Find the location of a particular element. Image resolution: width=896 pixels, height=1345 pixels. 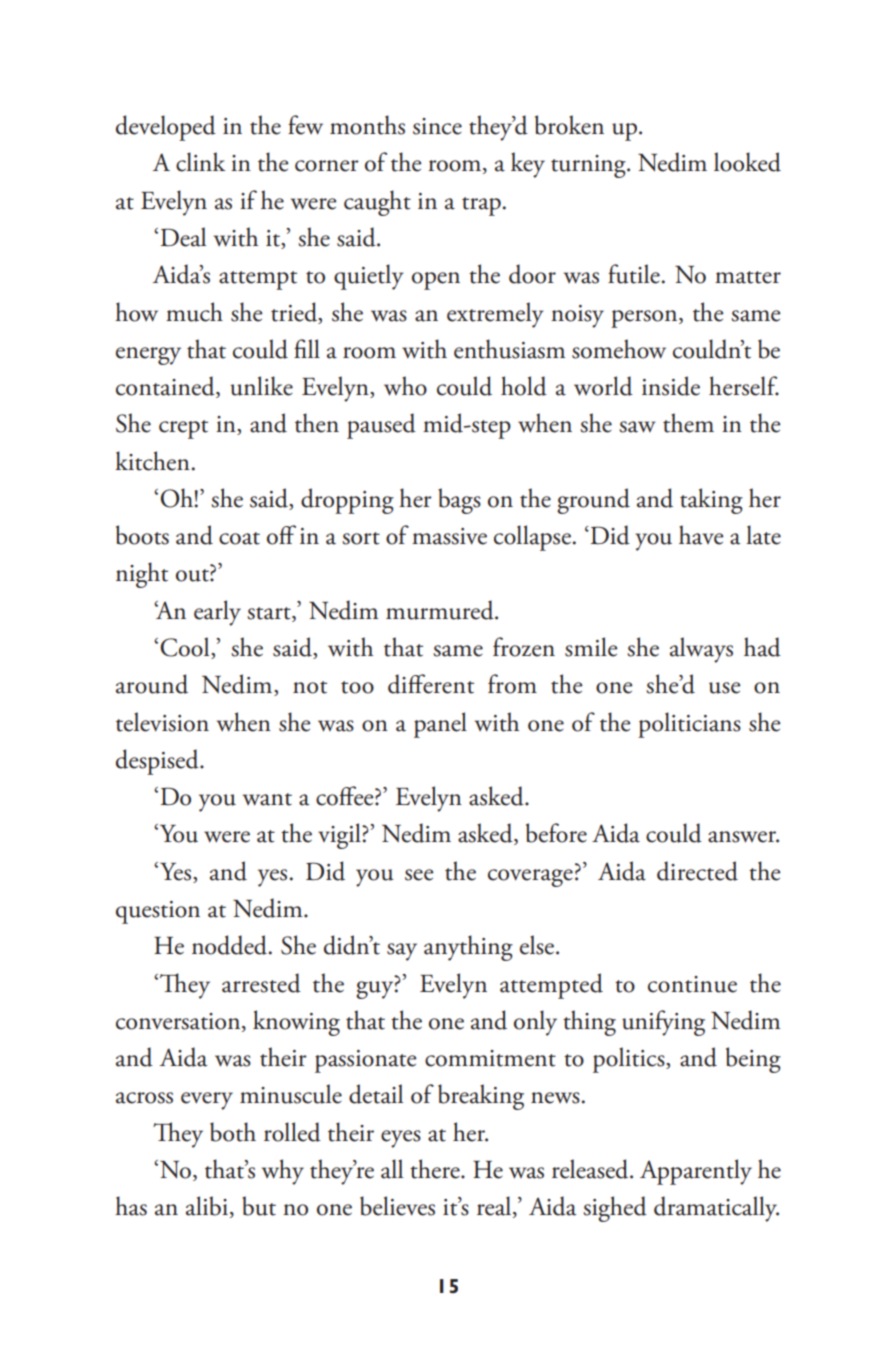

since is located at coordinates (437, 126).
